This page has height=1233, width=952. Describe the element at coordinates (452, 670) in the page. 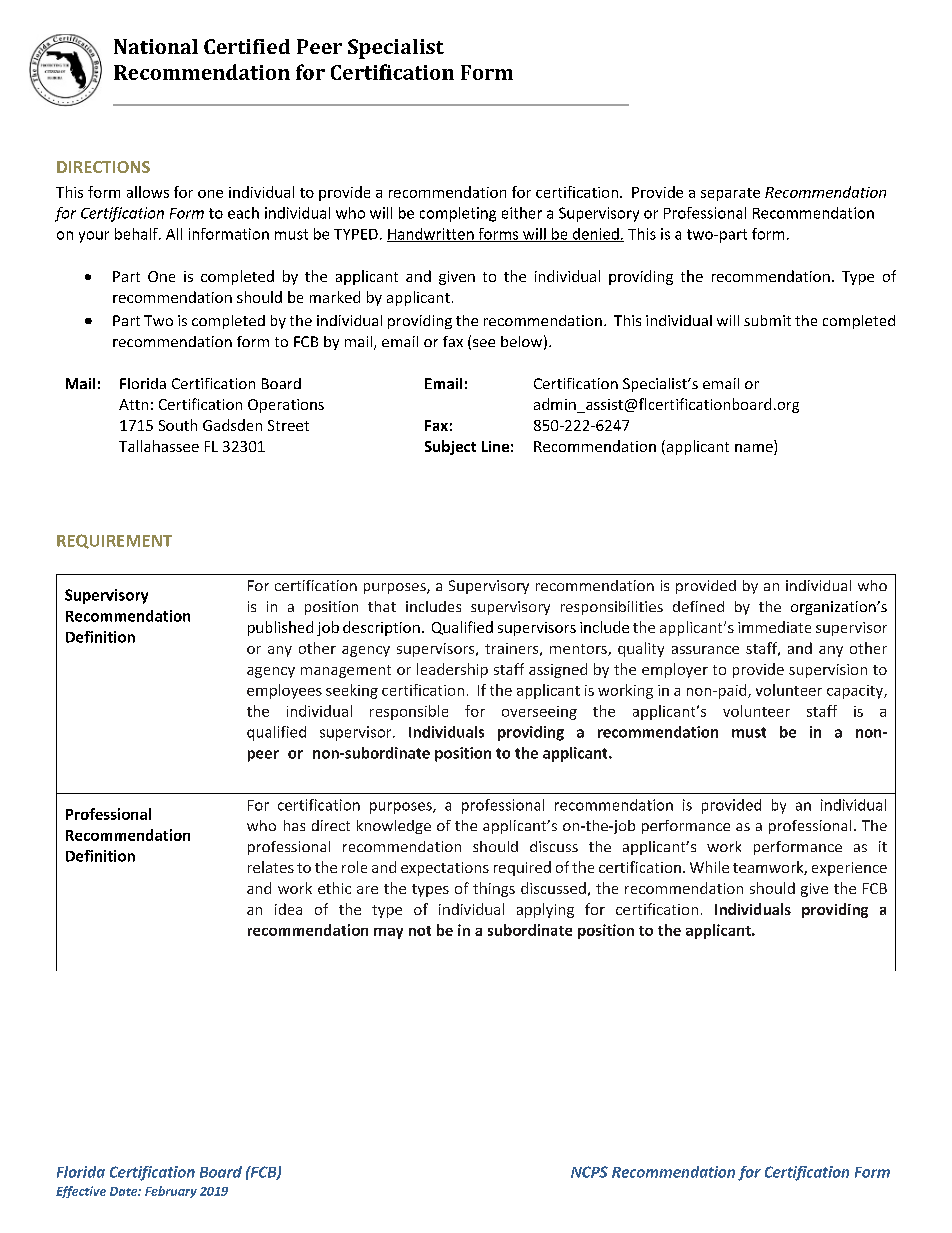

I see `leadership` at that location.
